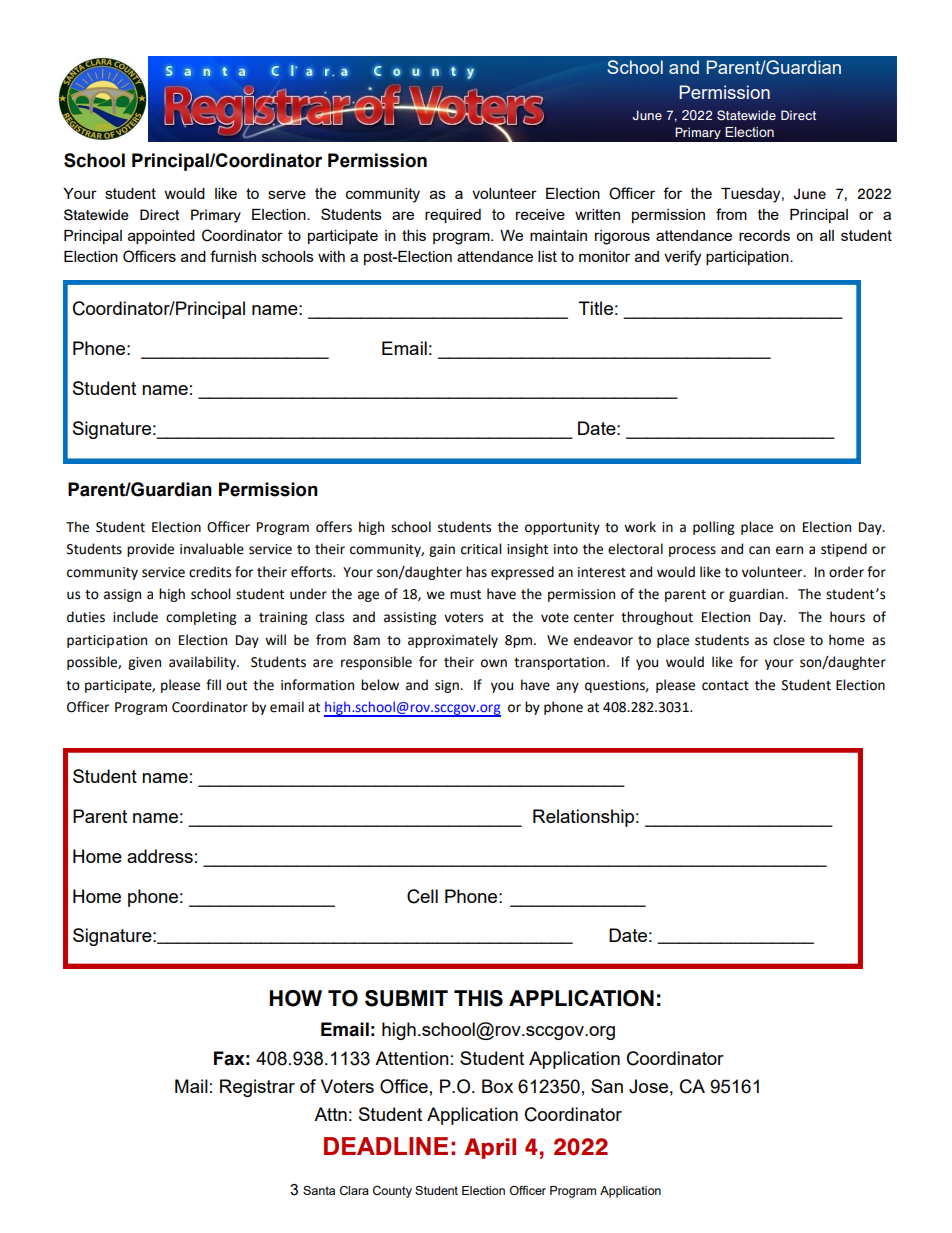  I want to click on April, so click(490, 1148).
